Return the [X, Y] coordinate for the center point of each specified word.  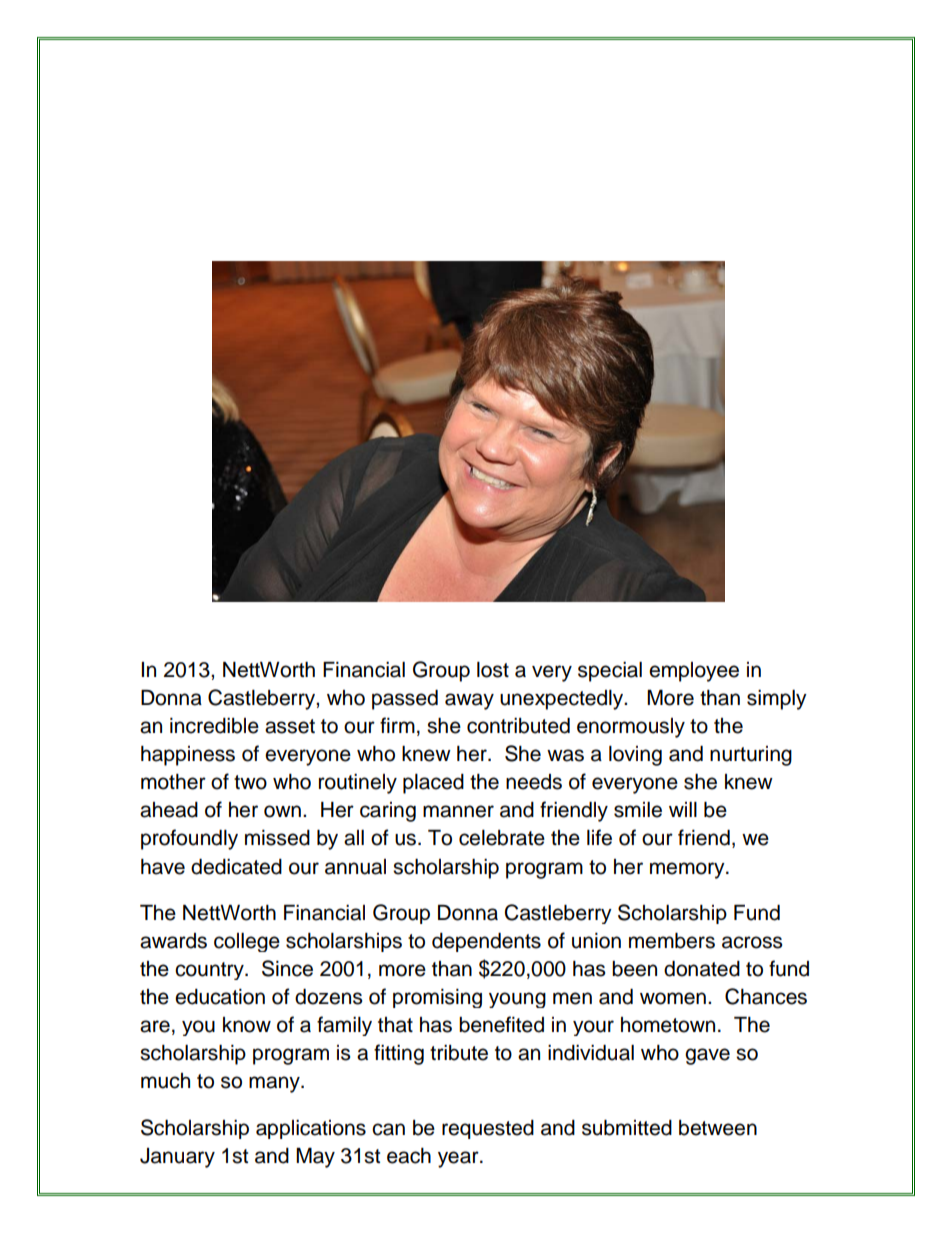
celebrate [502, 838]
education [220, 997]
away [469, 701]
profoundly [189, 839]
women [673, 998]
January [177, 1158]
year [459, 1159]
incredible [214, 726]
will [683, 809]
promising [437, 998]
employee [694, 672]
